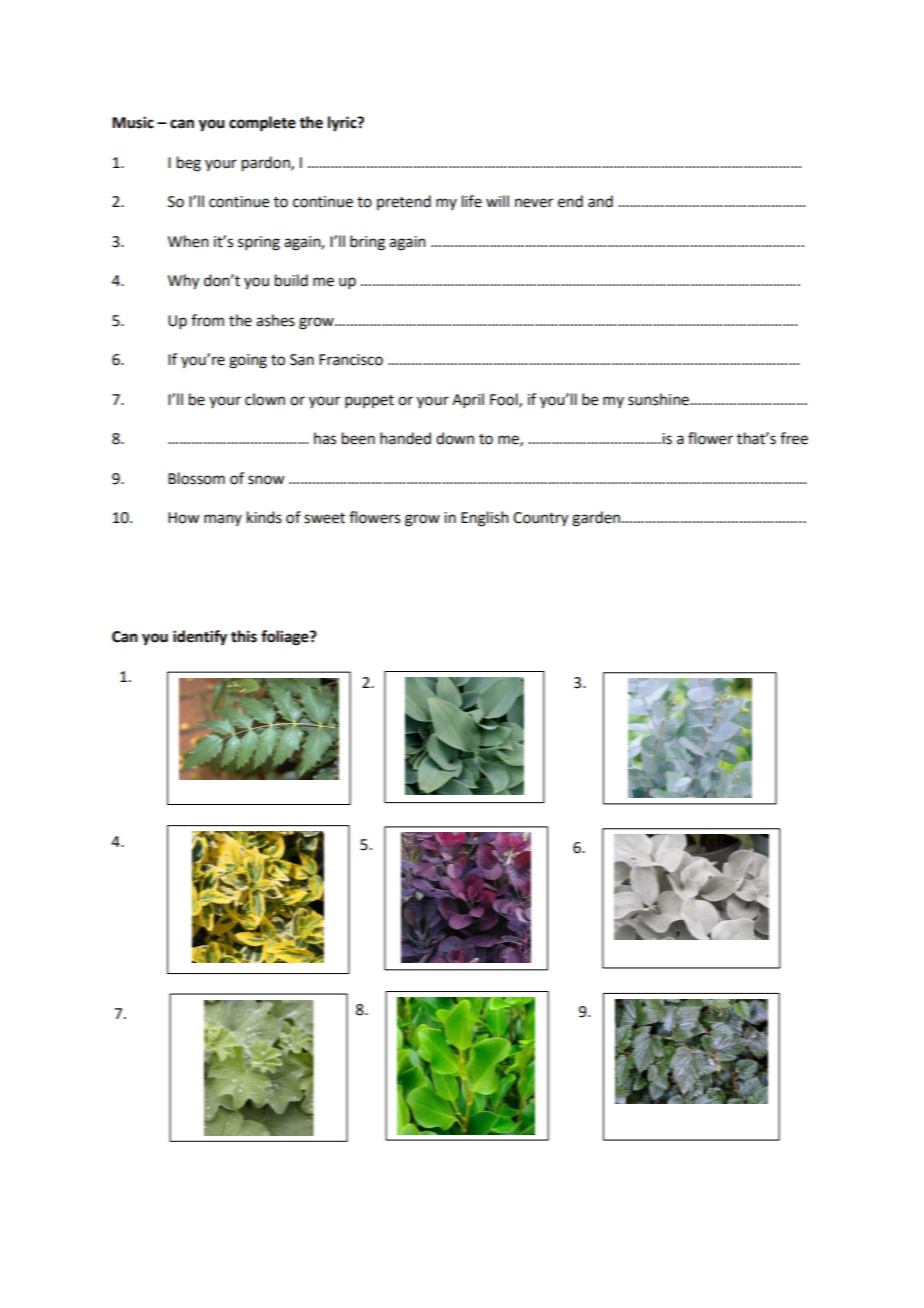 This screenshot has width=924, height=1308. Describe the element at coordinates (200, 638) in the screenshot. I see `identify` at that location.
